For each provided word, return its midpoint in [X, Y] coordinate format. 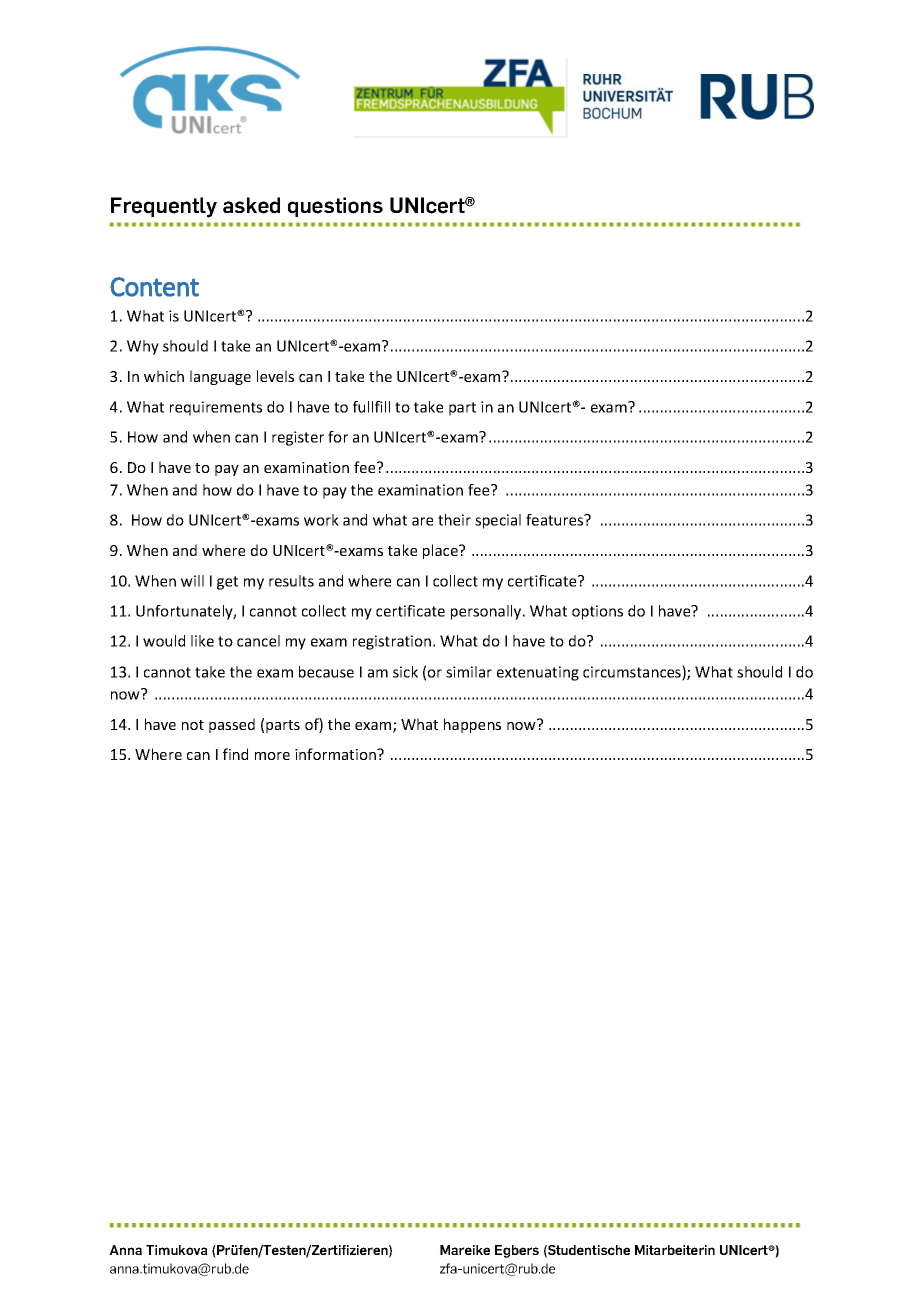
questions [335, 207]
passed [232, 725]
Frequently [164, 207]
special [498, 521]
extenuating [538, 673]
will [192, 581]
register [298, 438]
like [202, 641]
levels [275, 376]
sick [405, 672]
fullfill [371, 407]
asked [251, 205]
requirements [216, 408]
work [321, 520]
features [556, 520]
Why [143, 347]
